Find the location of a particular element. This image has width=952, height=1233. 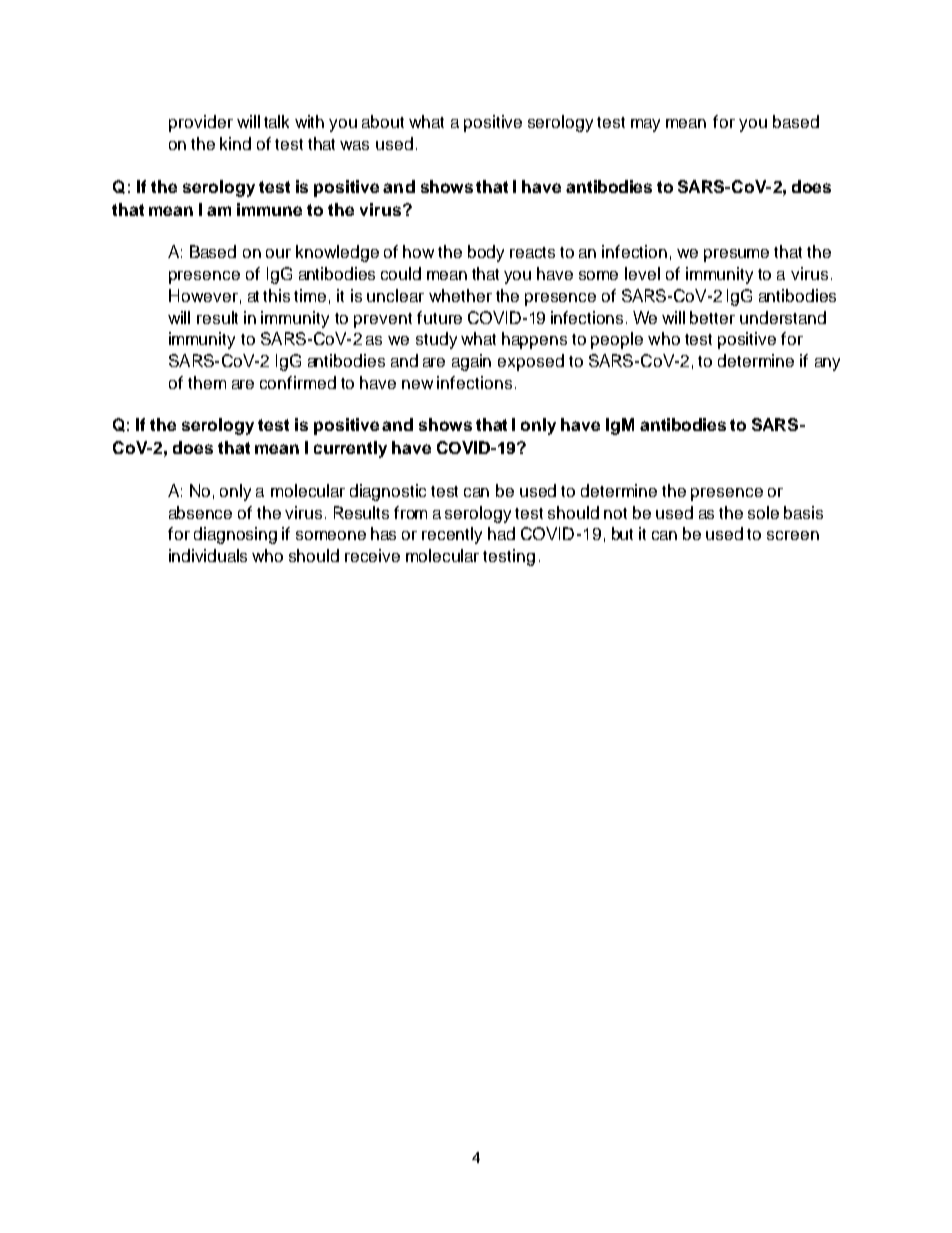

new is located at coordinates (417, 384).
